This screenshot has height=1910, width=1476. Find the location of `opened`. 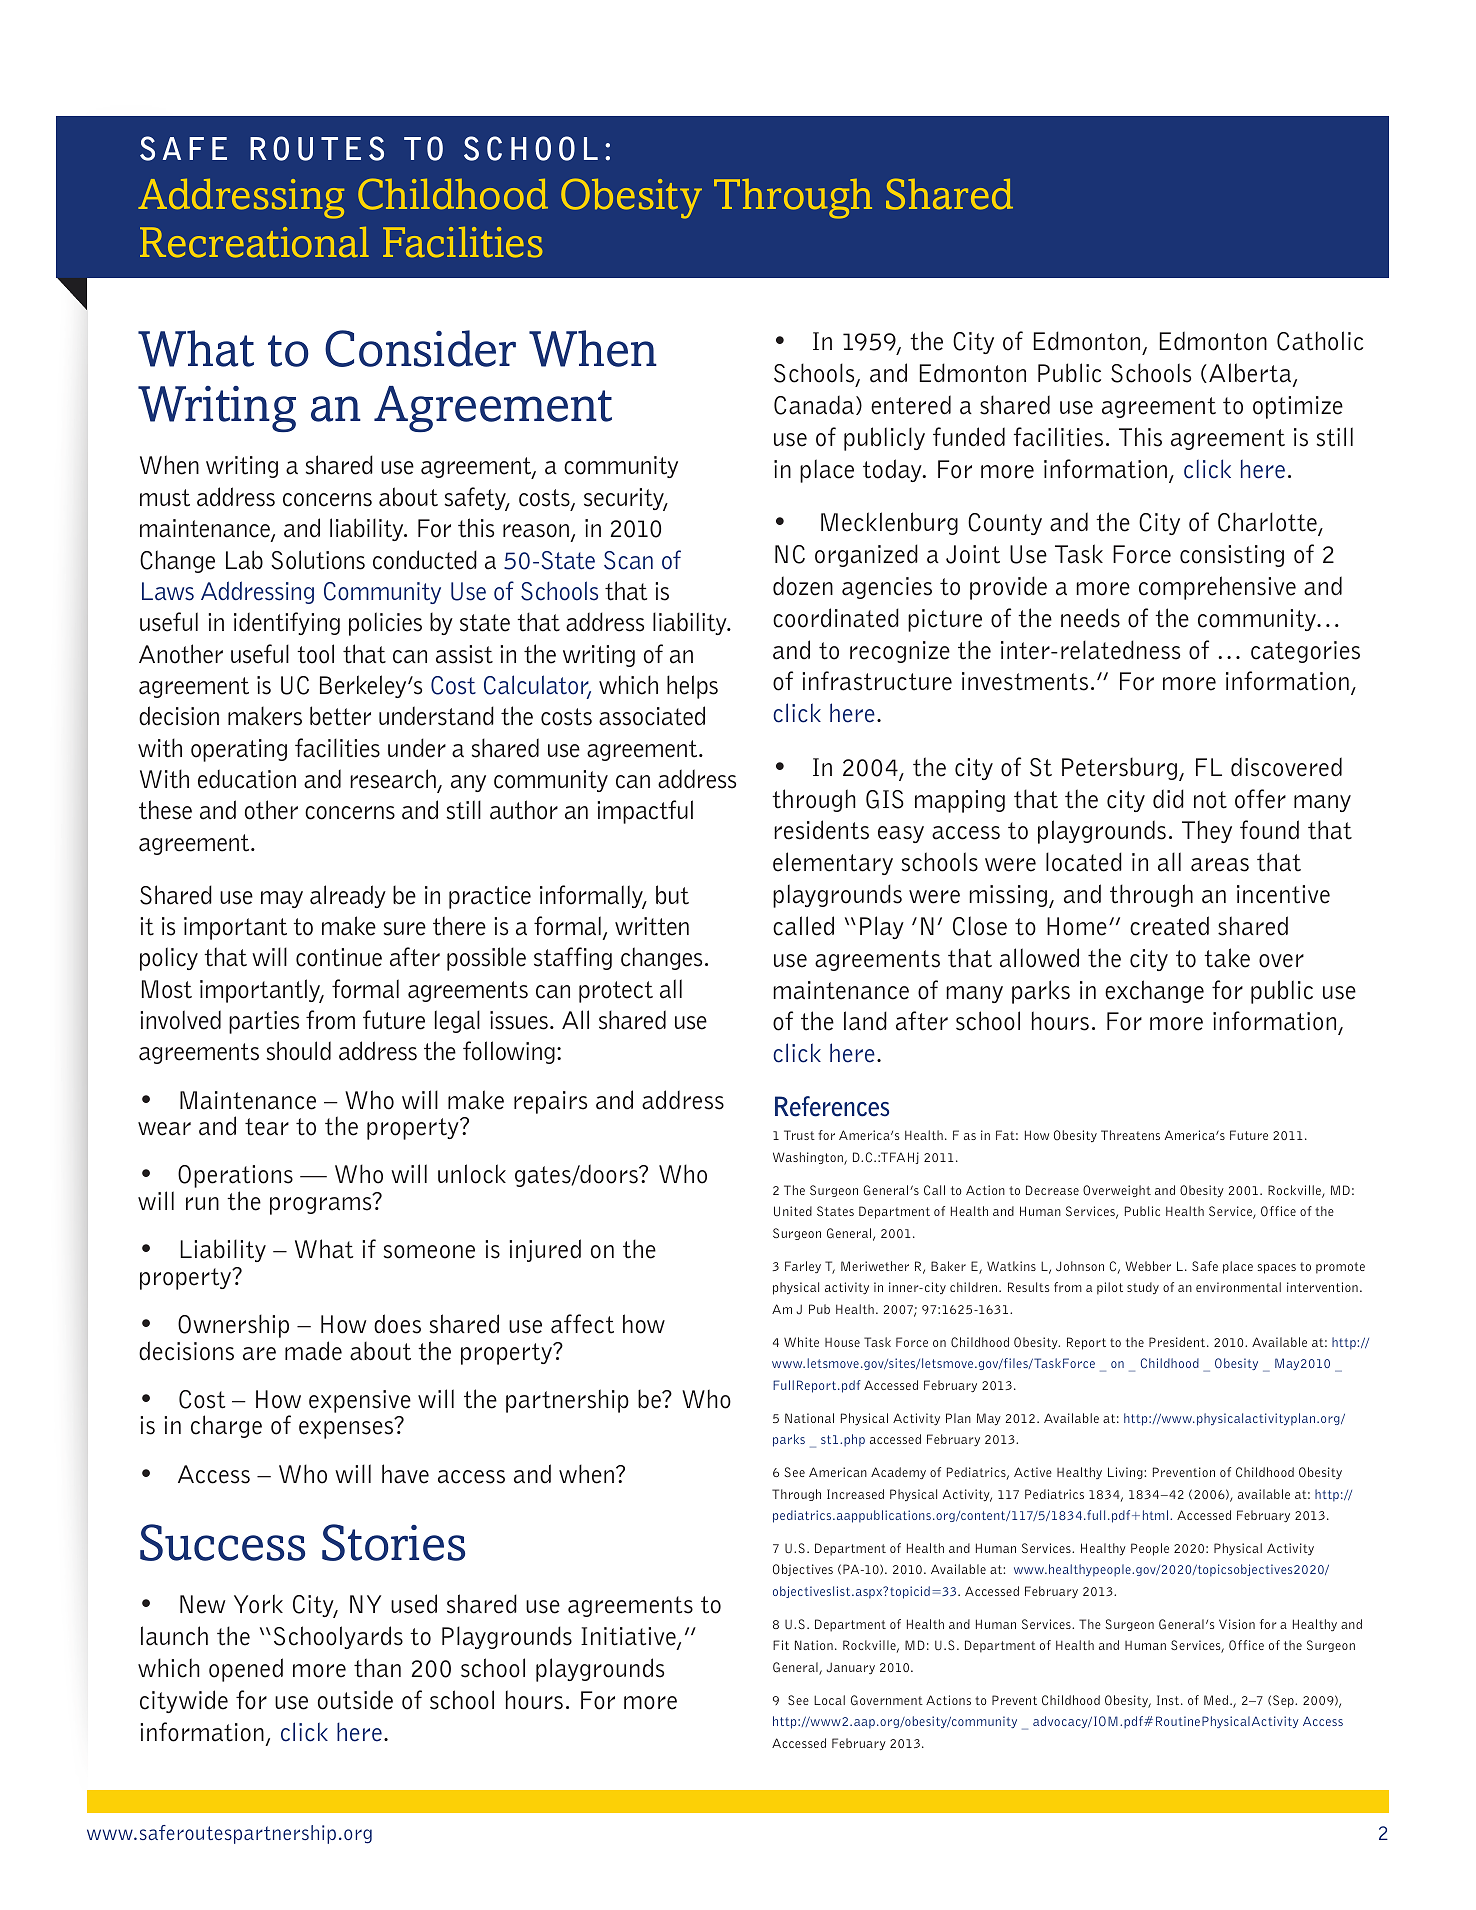

opened is located at coordinates (246, 1670).
